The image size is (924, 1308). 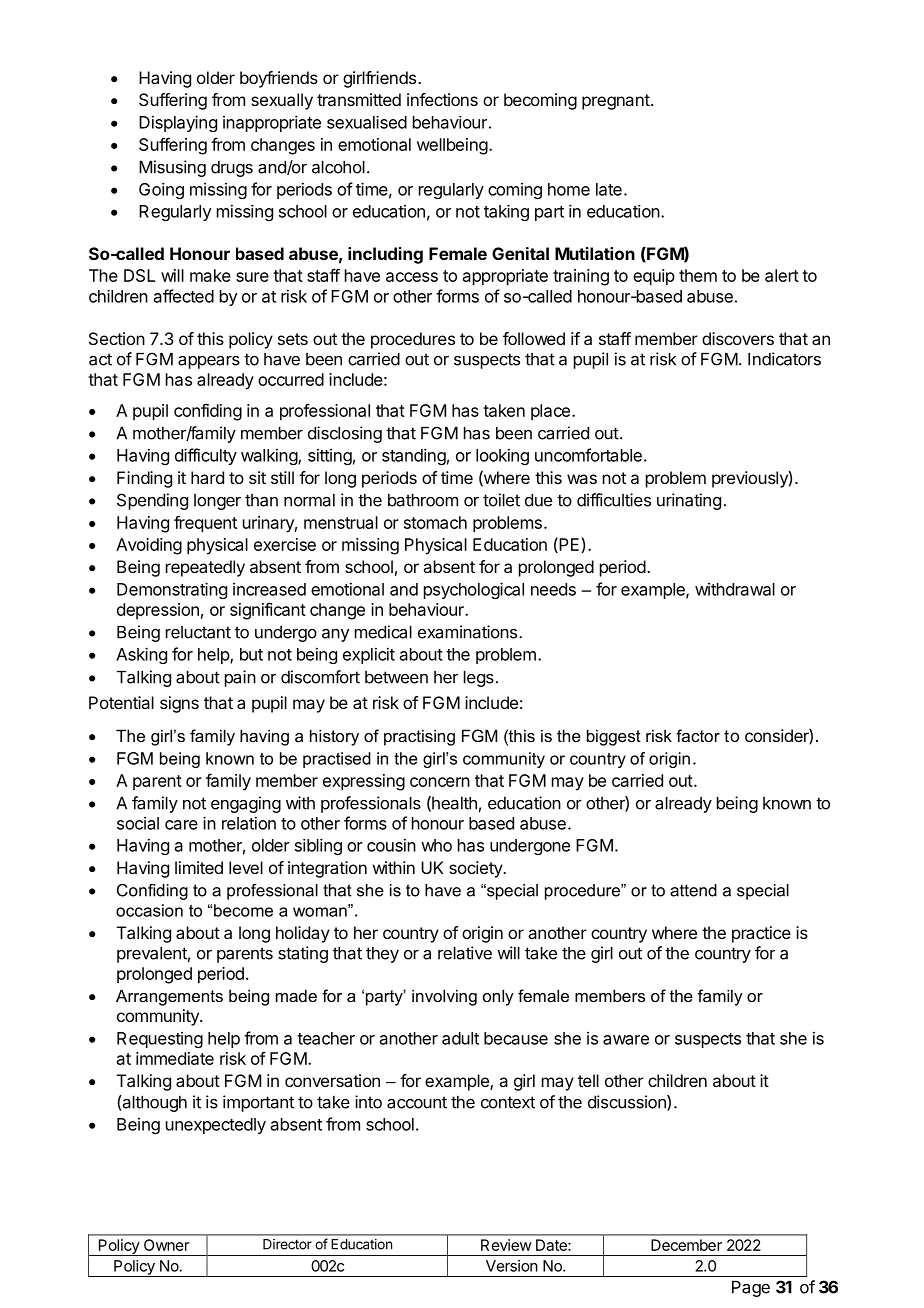 What do you see at coordinates (178, 123) in the screenshot?
I see `Displaying` at bounding box center [178, 123].
